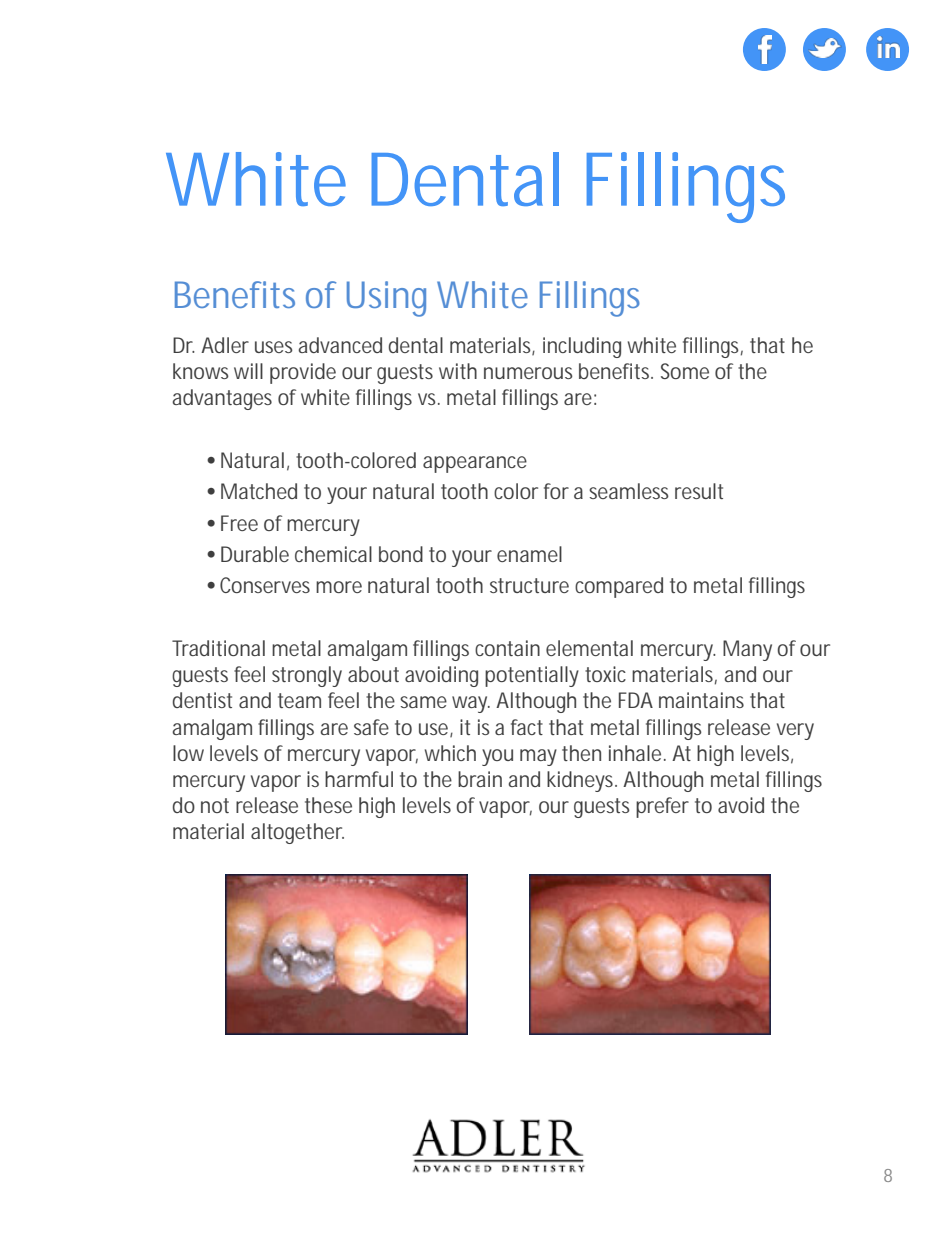  Describe the element at coordinates (386, 299) in the screenshot. I see `Using` at that location.
